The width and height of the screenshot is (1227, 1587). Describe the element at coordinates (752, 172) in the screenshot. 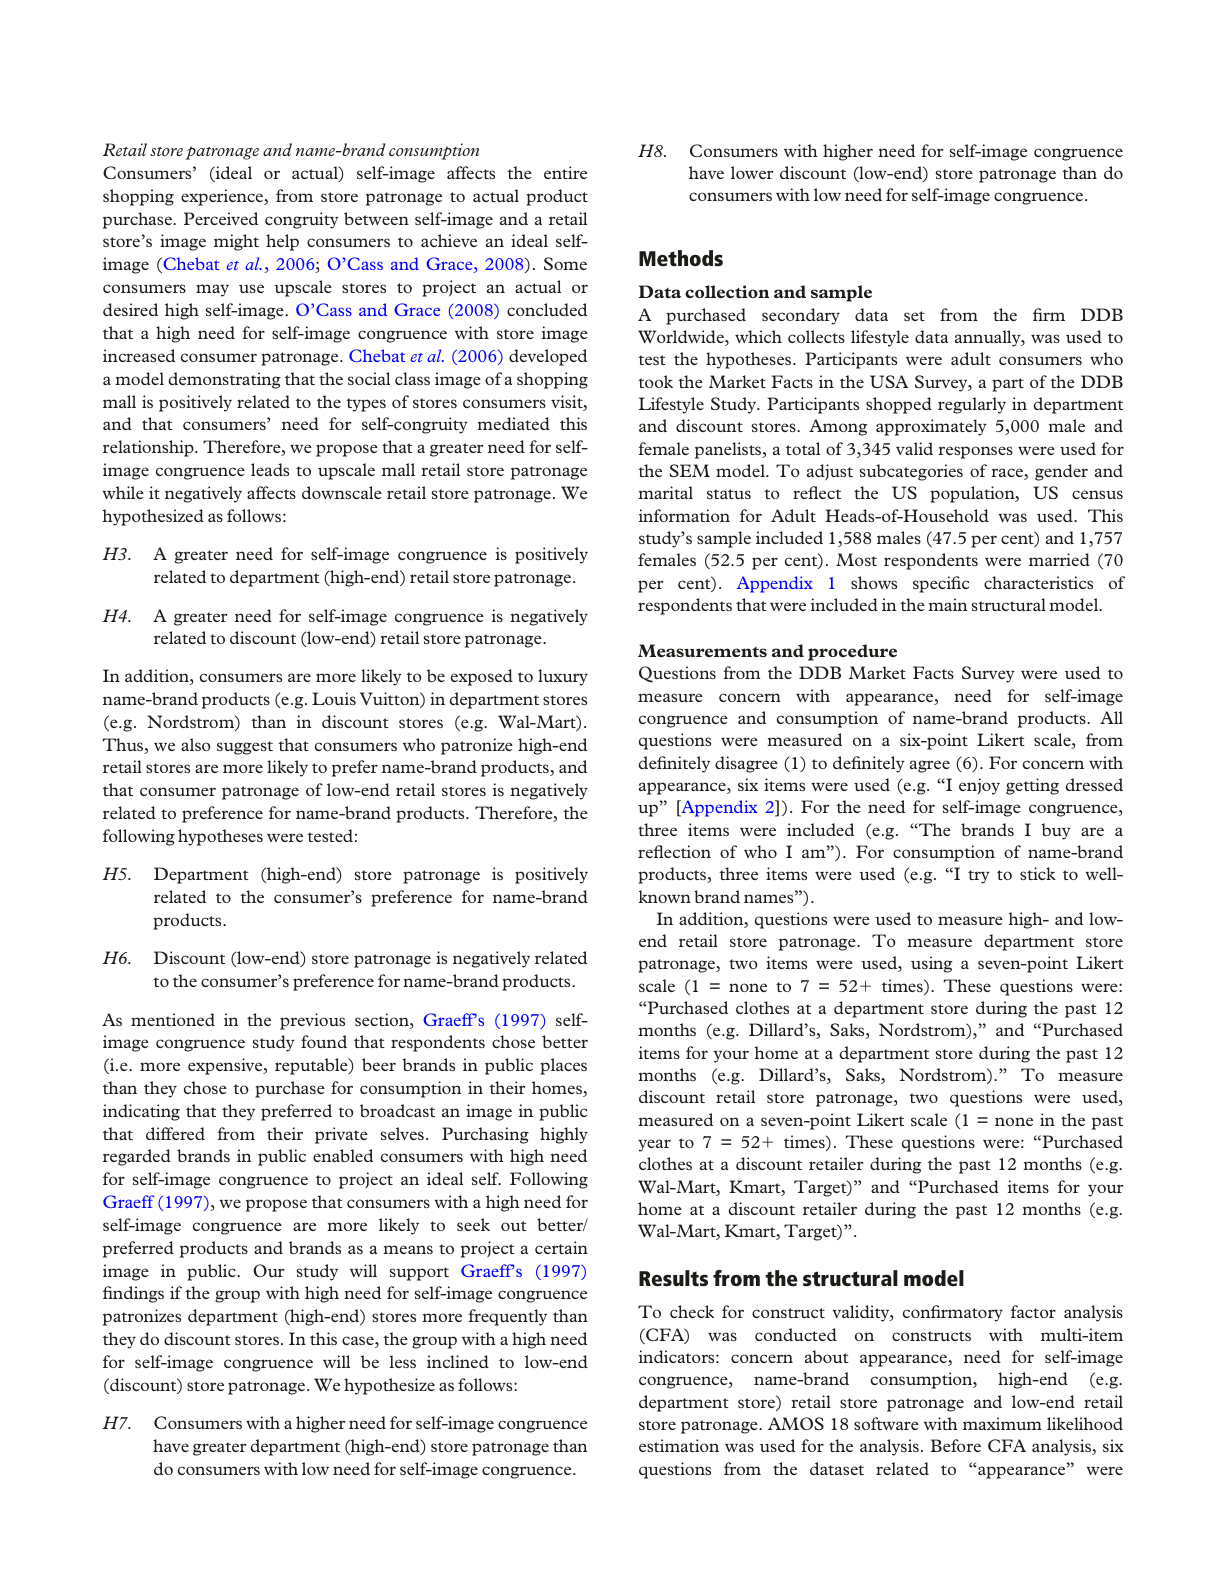

I see `lower` at that location.
